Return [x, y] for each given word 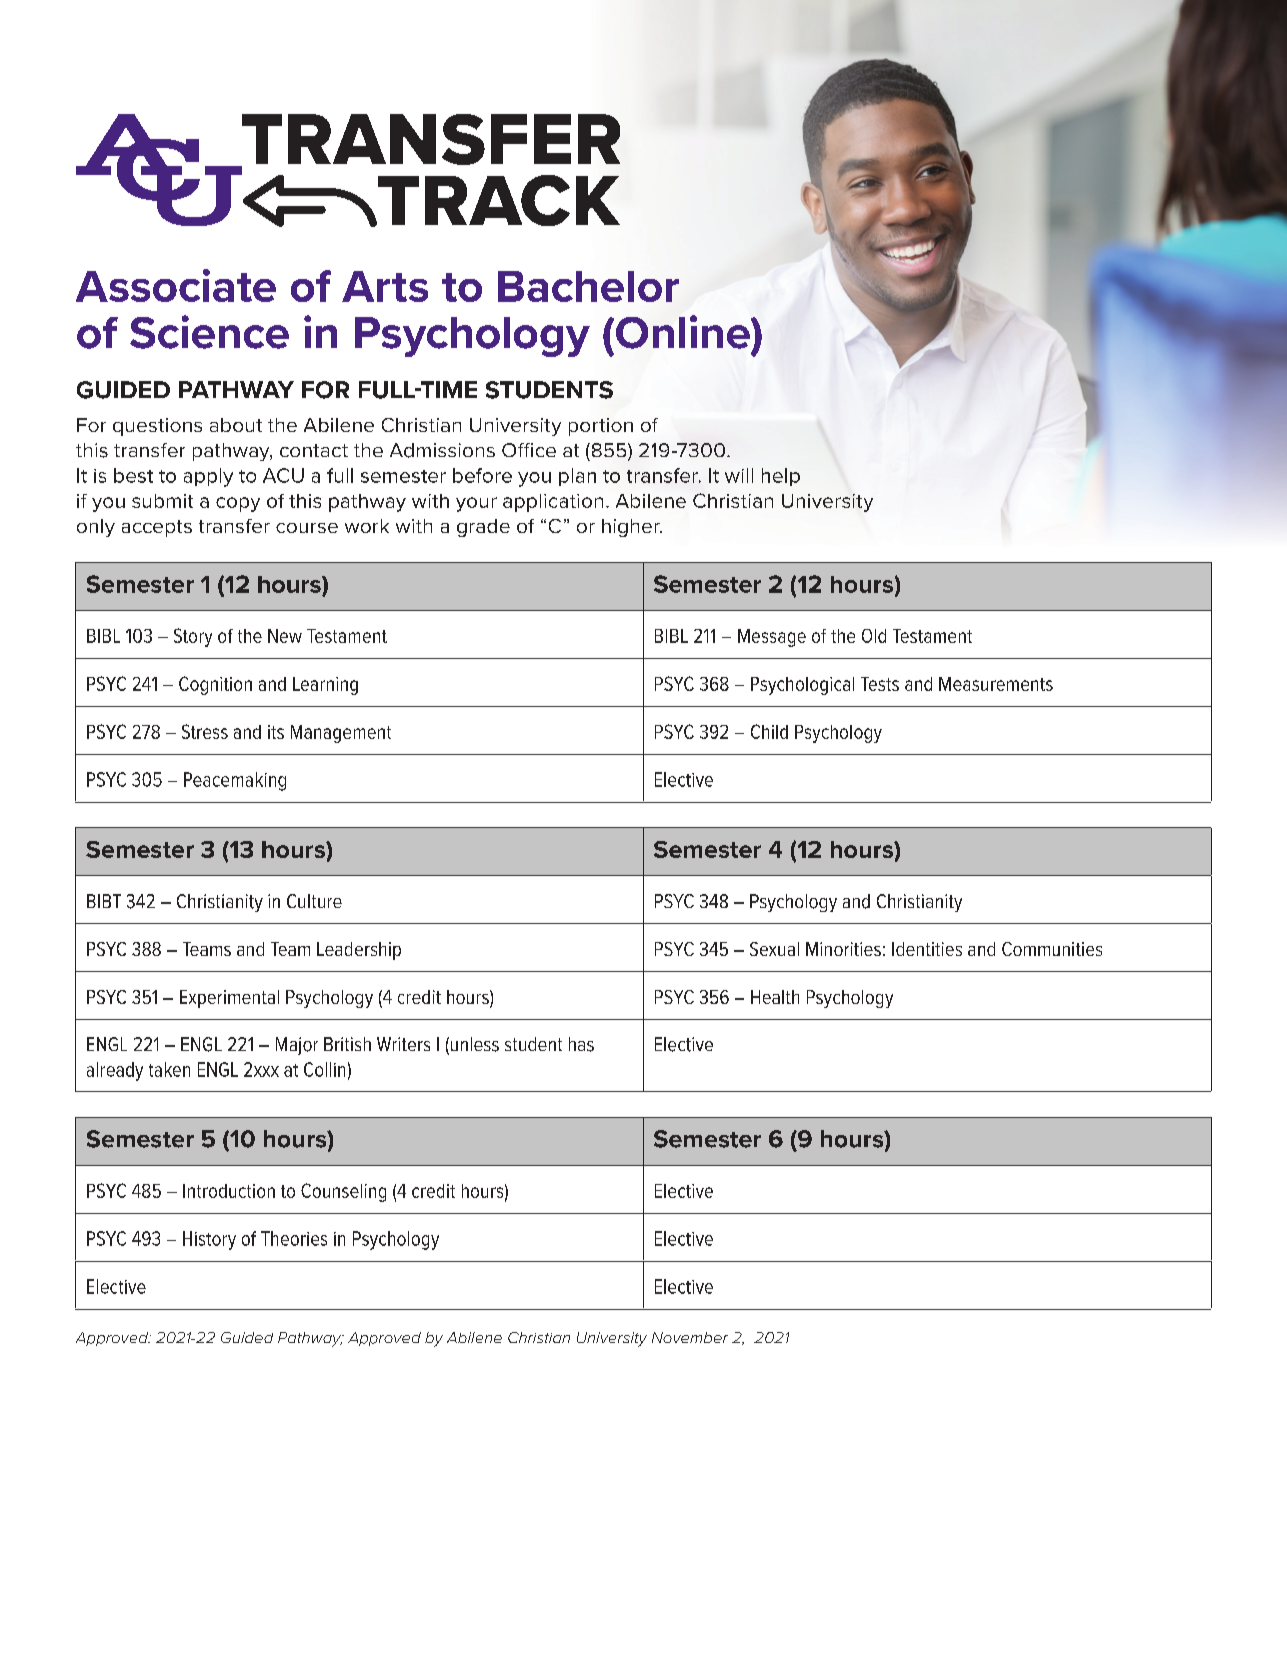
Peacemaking [235, 781]
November [690, 1337]
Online [684, 332]
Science [209, 332]
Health [775, 997]
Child [769, 731]
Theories [294, 1238]
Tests [880, 684]
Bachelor [588, 286]
